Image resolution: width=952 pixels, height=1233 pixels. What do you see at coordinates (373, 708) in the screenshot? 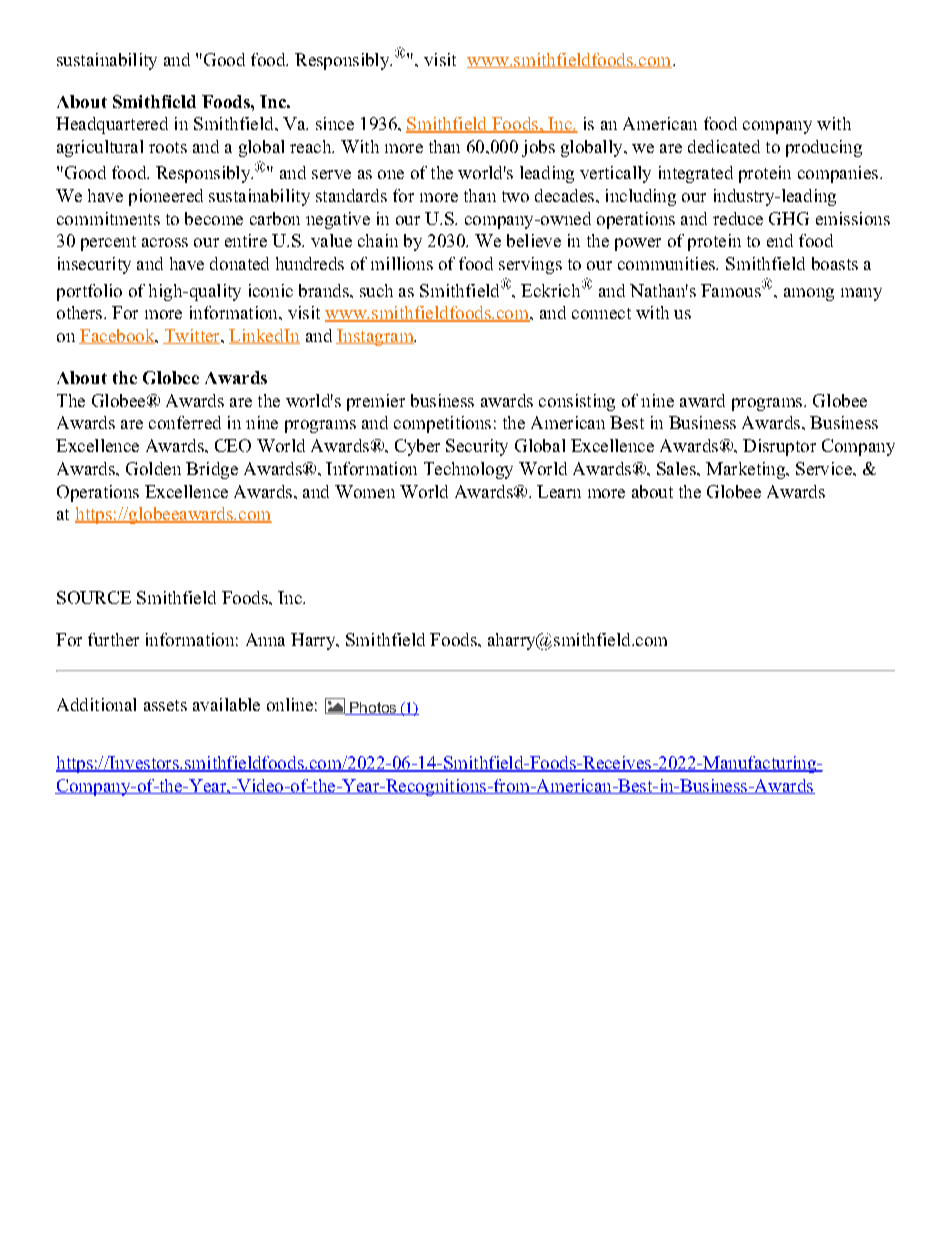
I see `Photos` at bounding box center [373, 708].
